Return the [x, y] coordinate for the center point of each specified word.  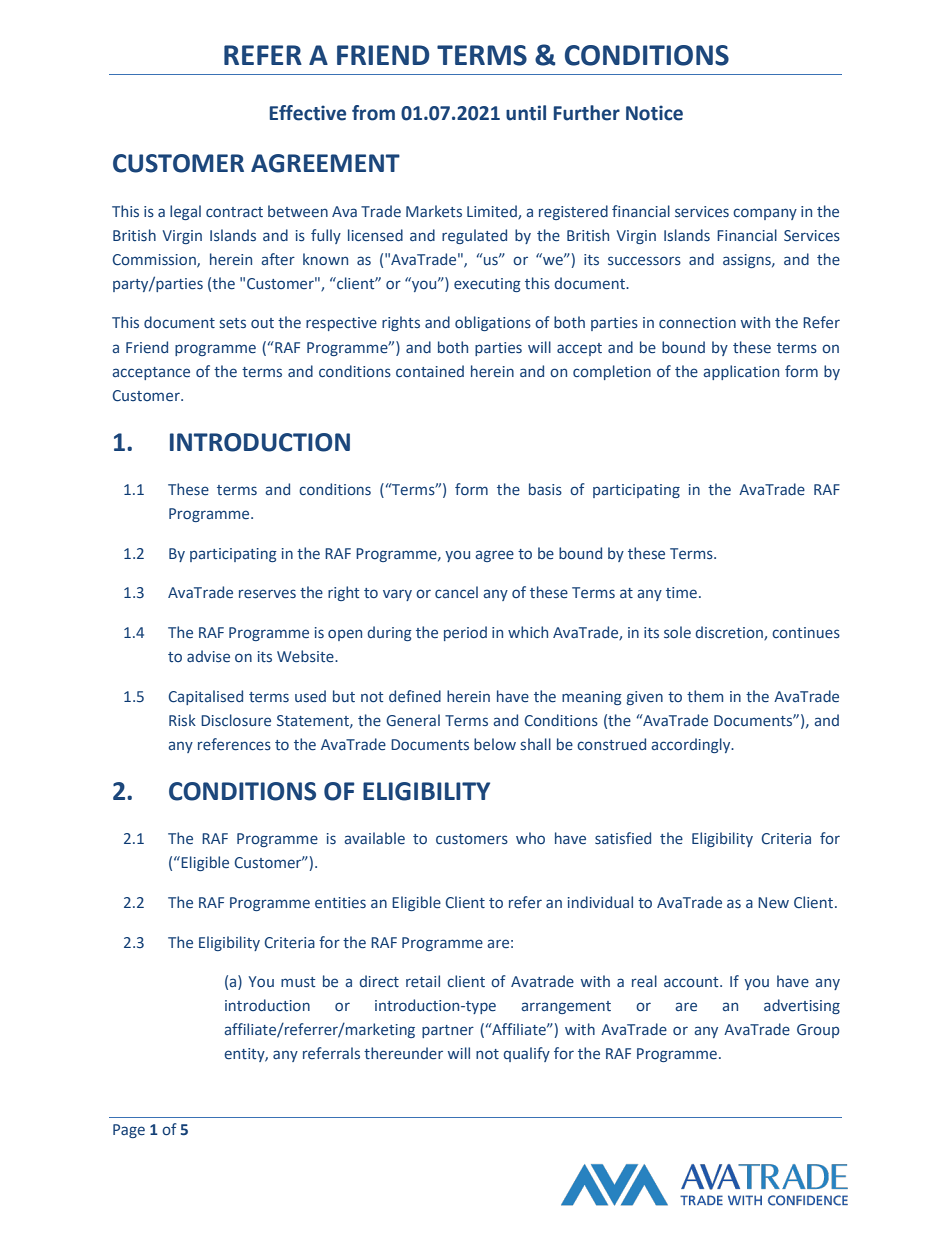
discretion [730, 633]
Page [129, 1131]
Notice [654, 113]
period [465, 633]
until [526, 113]
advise [208, 656]
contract [234, 212]
